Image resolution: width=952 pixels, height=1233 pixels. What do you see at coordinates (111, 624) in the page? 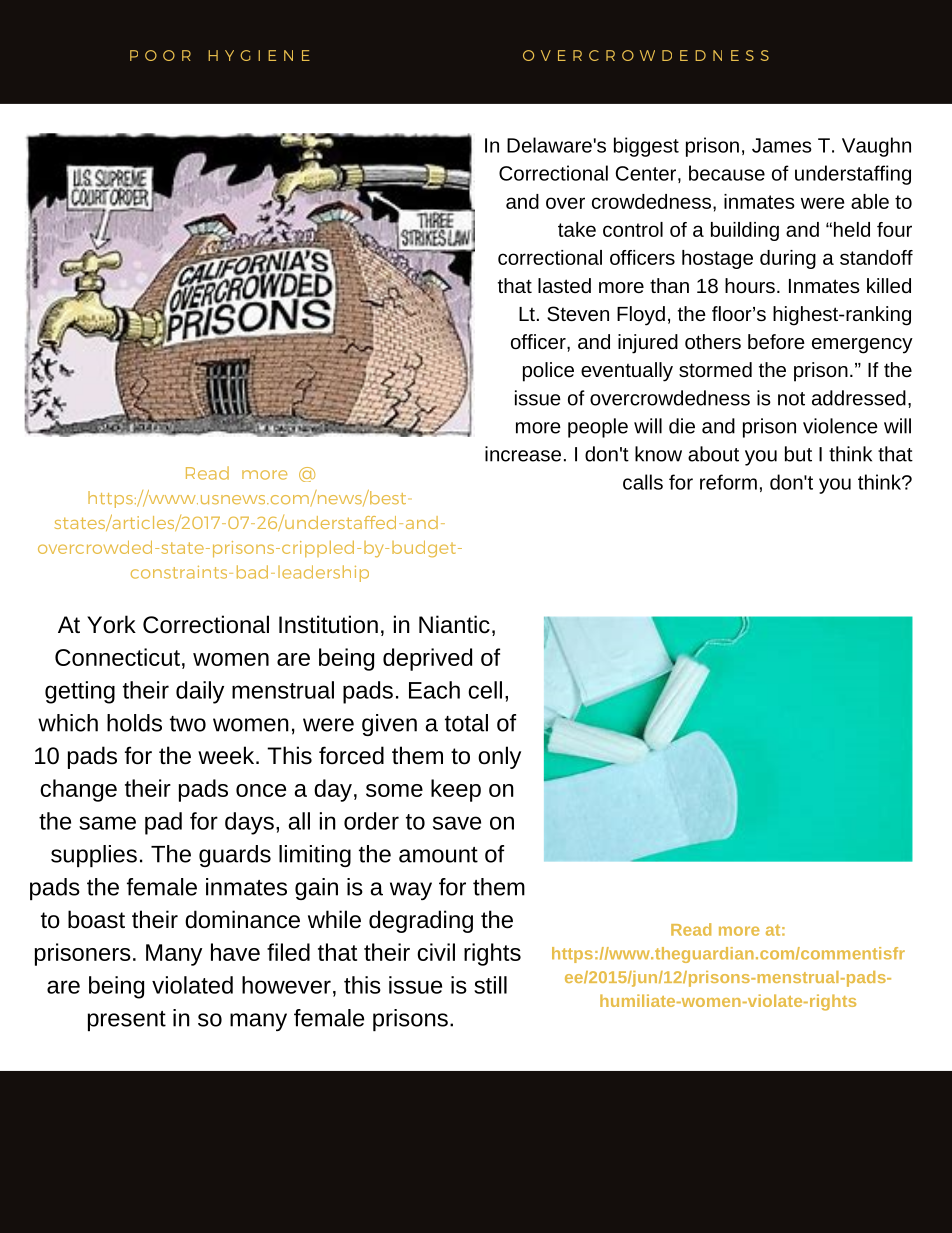
I see `York` at bounding box center [111, 624].
